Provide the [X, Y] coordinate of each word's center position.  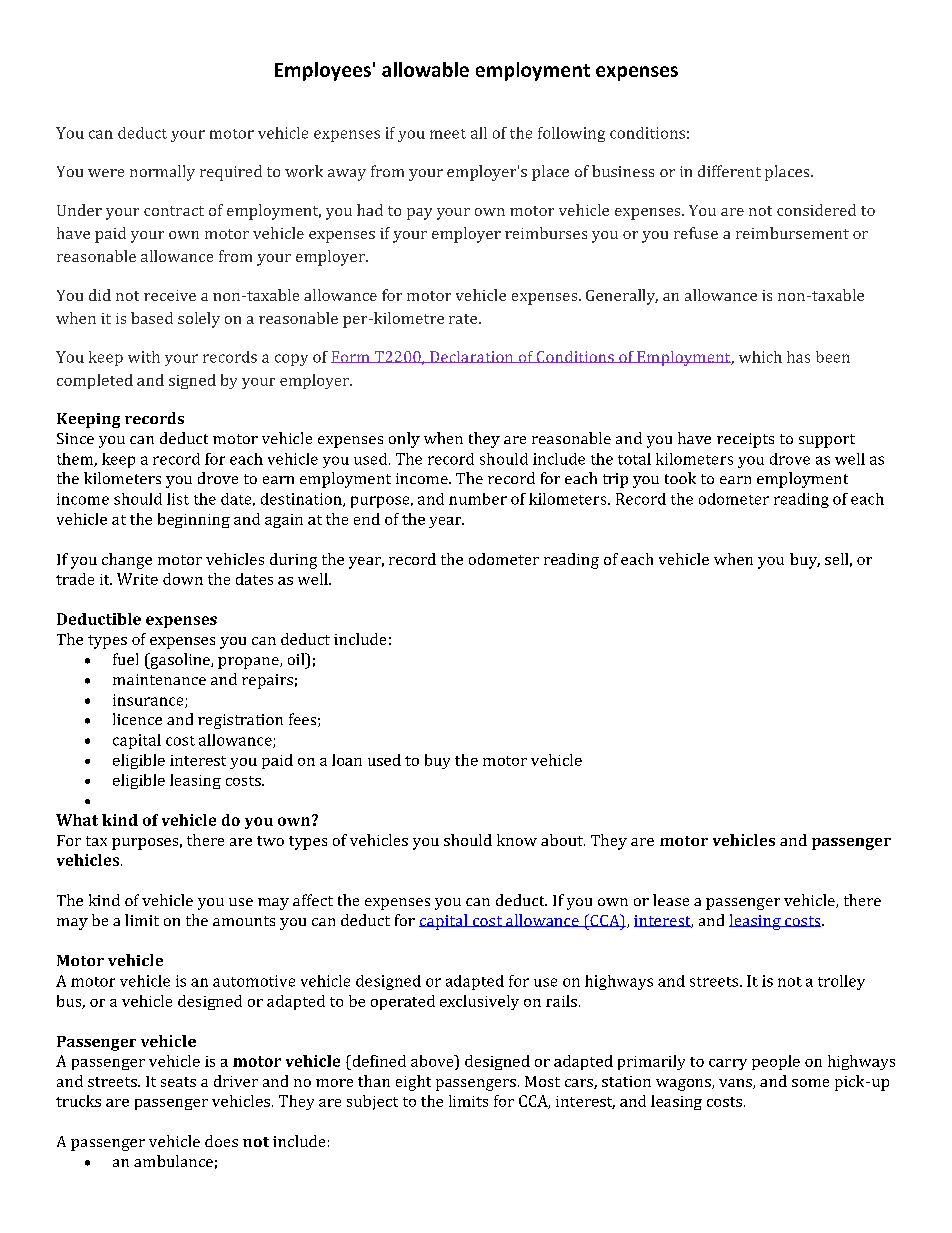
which [760, 357]
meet [448, 134]
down [183, 579]
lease [671, 900]
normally [162, 173]
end [367, 519]
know [517, 840]
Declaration [472, 357]
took [680, 478]
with [144, 357]
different [729, 171]
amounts [244, 921]
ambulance [173, 1161]
